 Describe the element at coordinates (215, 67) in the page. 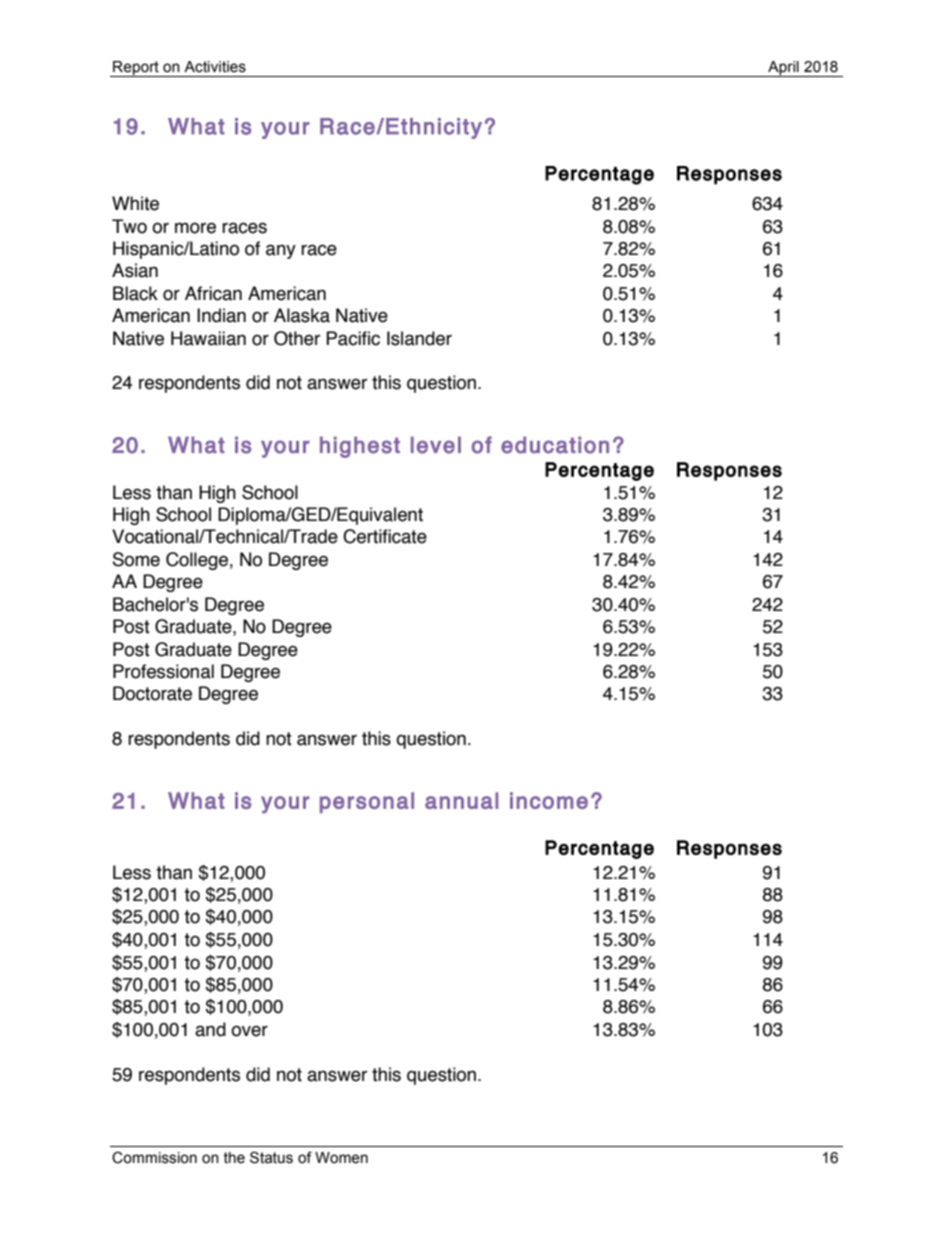

I see `Activities` at that location.
